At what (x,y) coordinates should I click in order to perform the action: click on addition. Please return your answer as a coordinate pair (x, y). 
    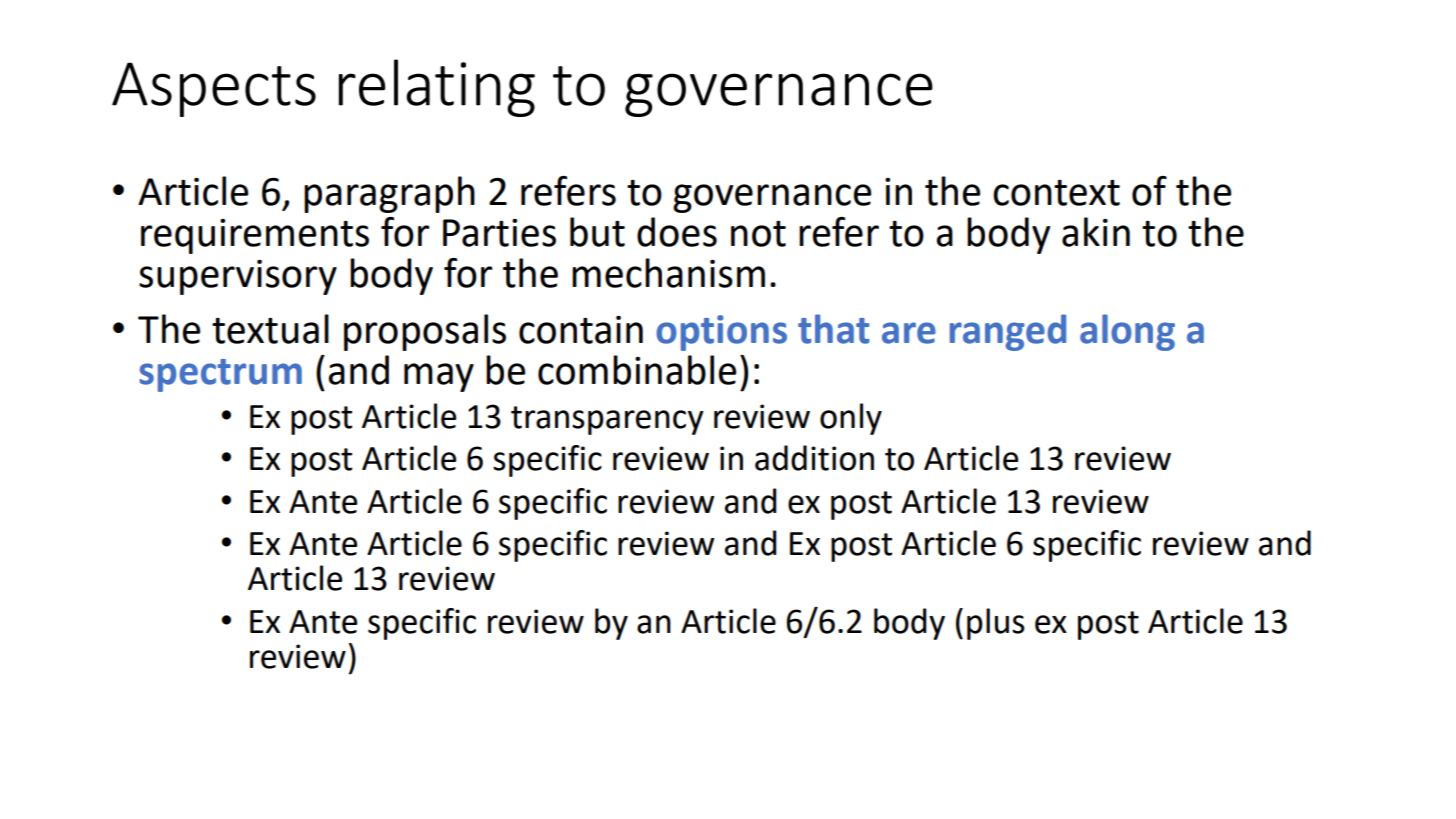
    Looking at the image, I should click on (814, 458).
